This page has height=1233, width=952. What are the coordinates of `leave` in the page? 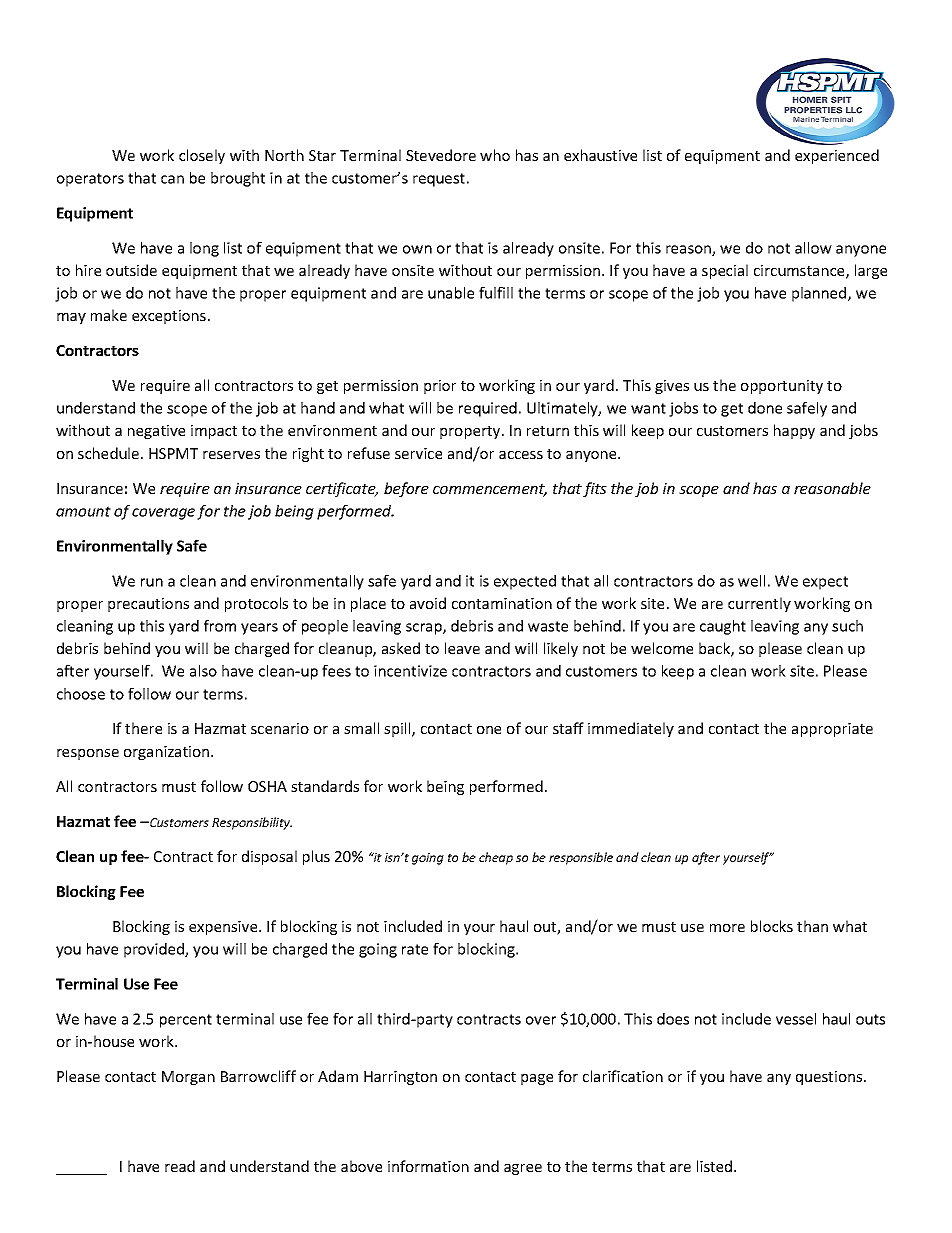 It's located at (462, 648).
